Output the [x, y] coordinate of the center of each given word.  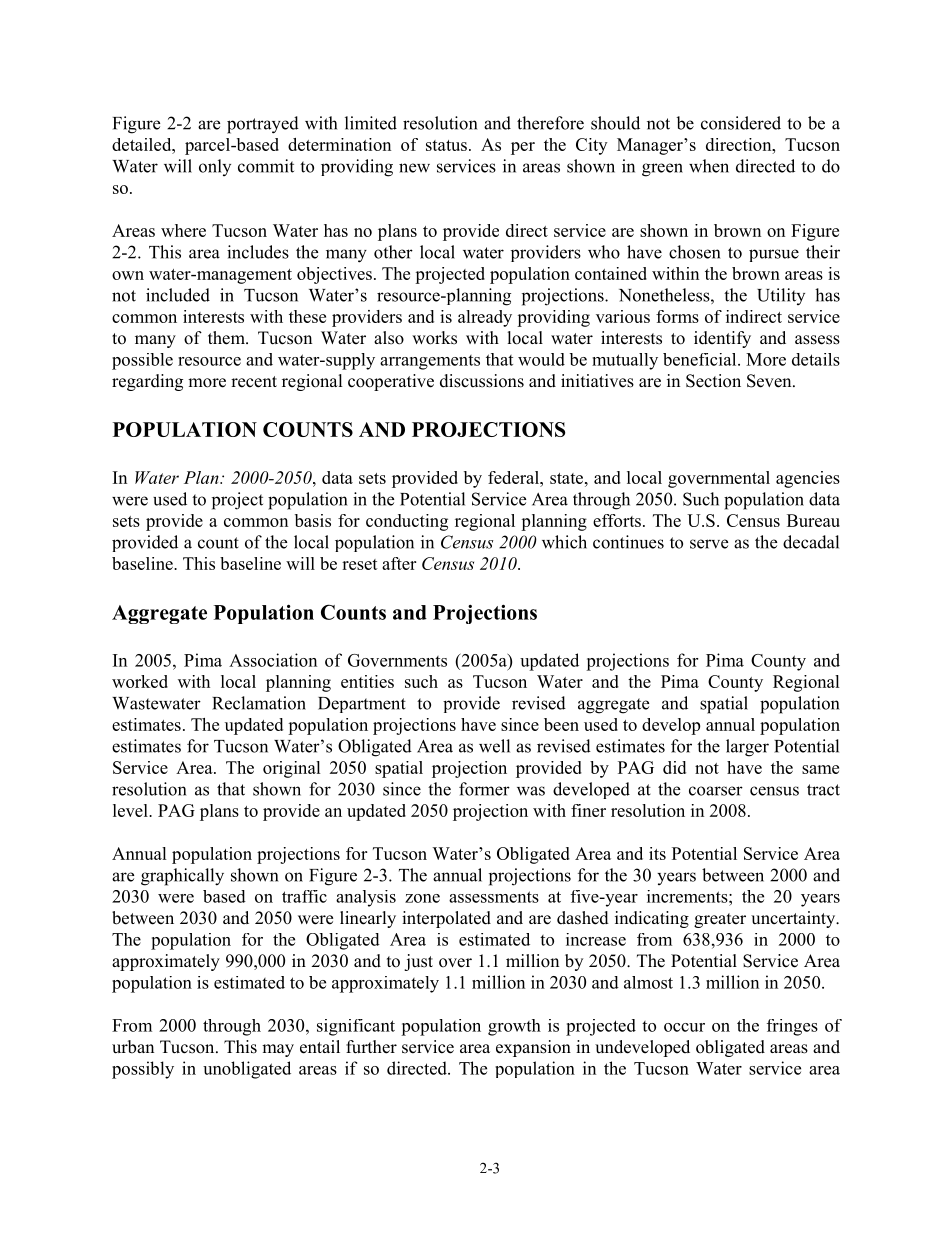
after [399, 563]
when [709, 166]
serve [709, 544]
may [278, 1050]
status [446, 145]
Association [273, 660]
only [215, 167]
